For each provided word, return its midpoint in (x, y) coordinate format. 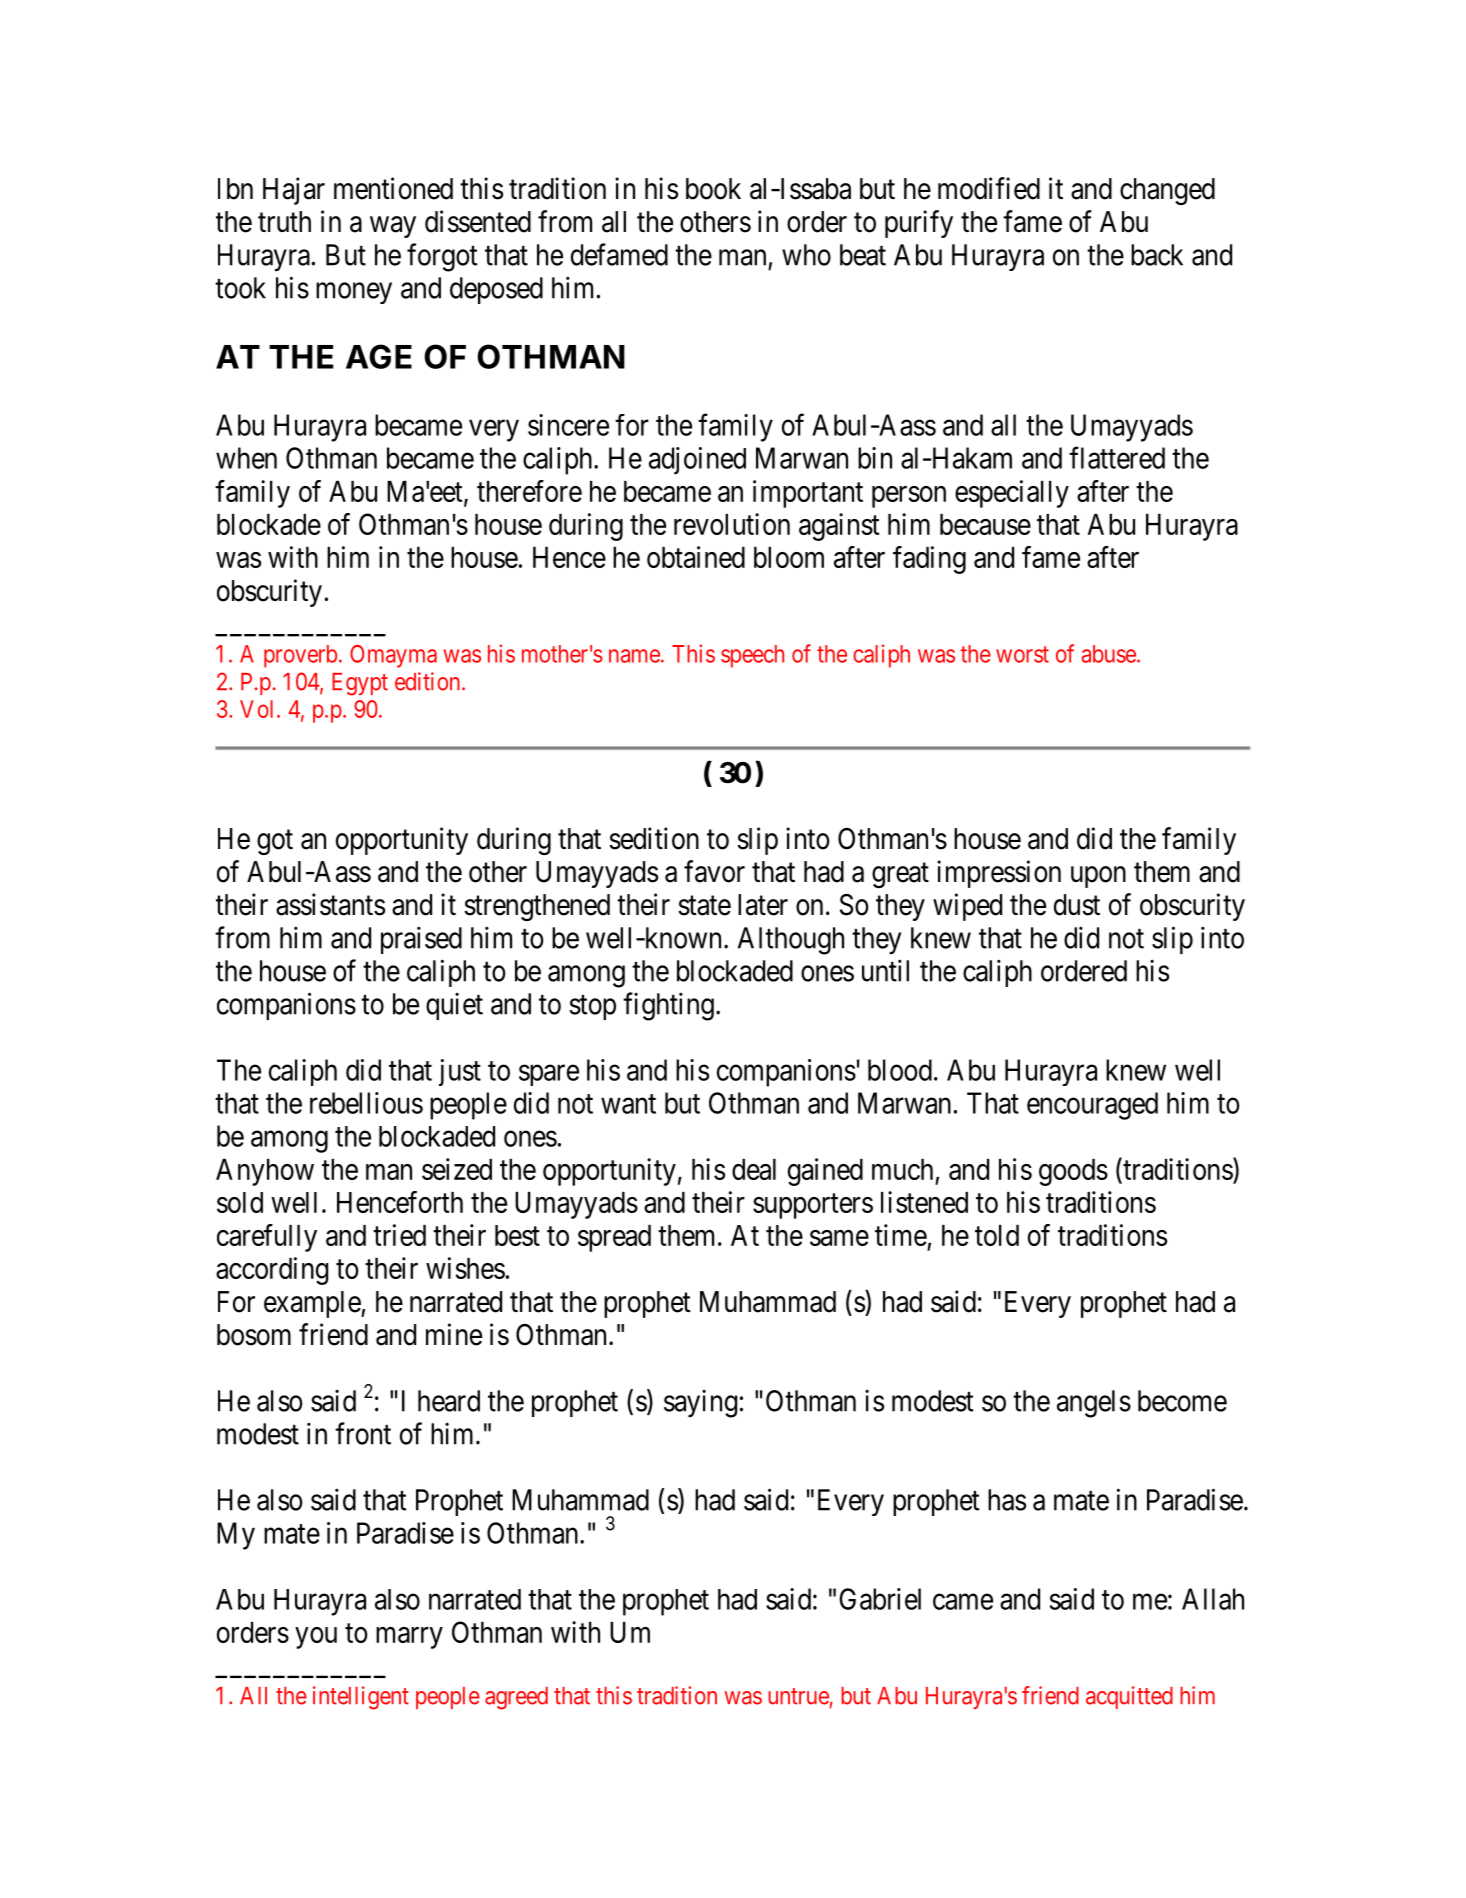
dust (1077, 905)
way (393, 227)
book (713, 189)
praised (421, 940)
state (704, 906)
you (316, 1638)
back (1157, 255)
